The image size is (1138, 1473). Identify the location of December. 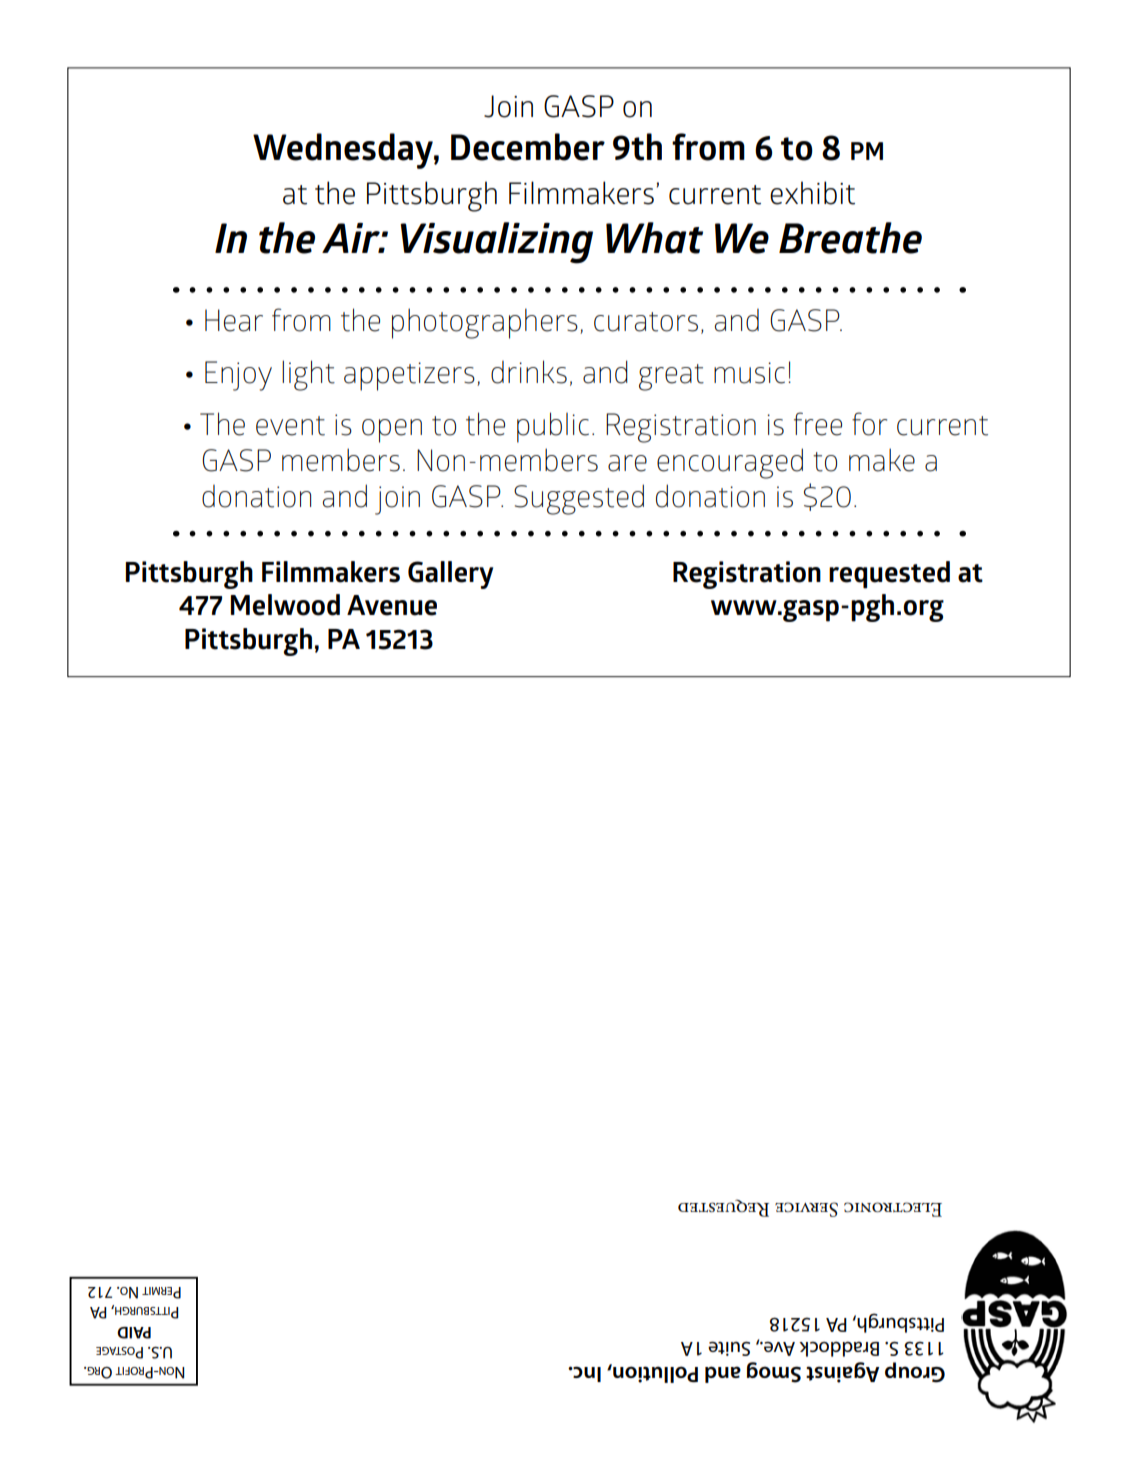
(528, 147).
